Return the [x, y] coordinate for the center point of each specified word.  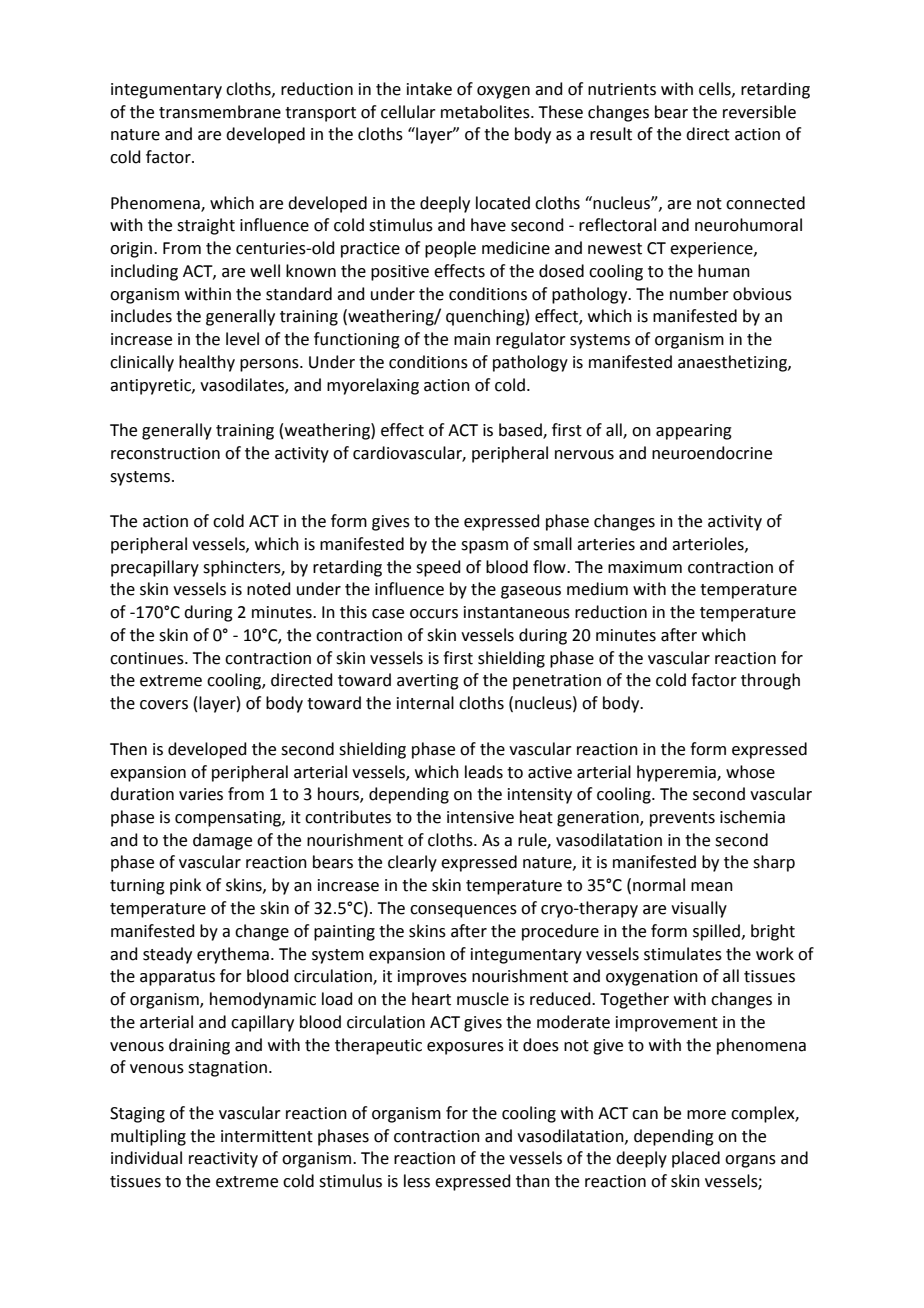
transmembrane [220, 112]
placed [696, 1159]
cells [716, 89]
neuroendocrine [712, 453]
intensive [480, 817]
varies [201, 794]
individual [146, 1158]
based [521, 431]
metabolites [486, 112]
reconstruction [165, 453]
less [417, 1181]
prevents [682, 819]
